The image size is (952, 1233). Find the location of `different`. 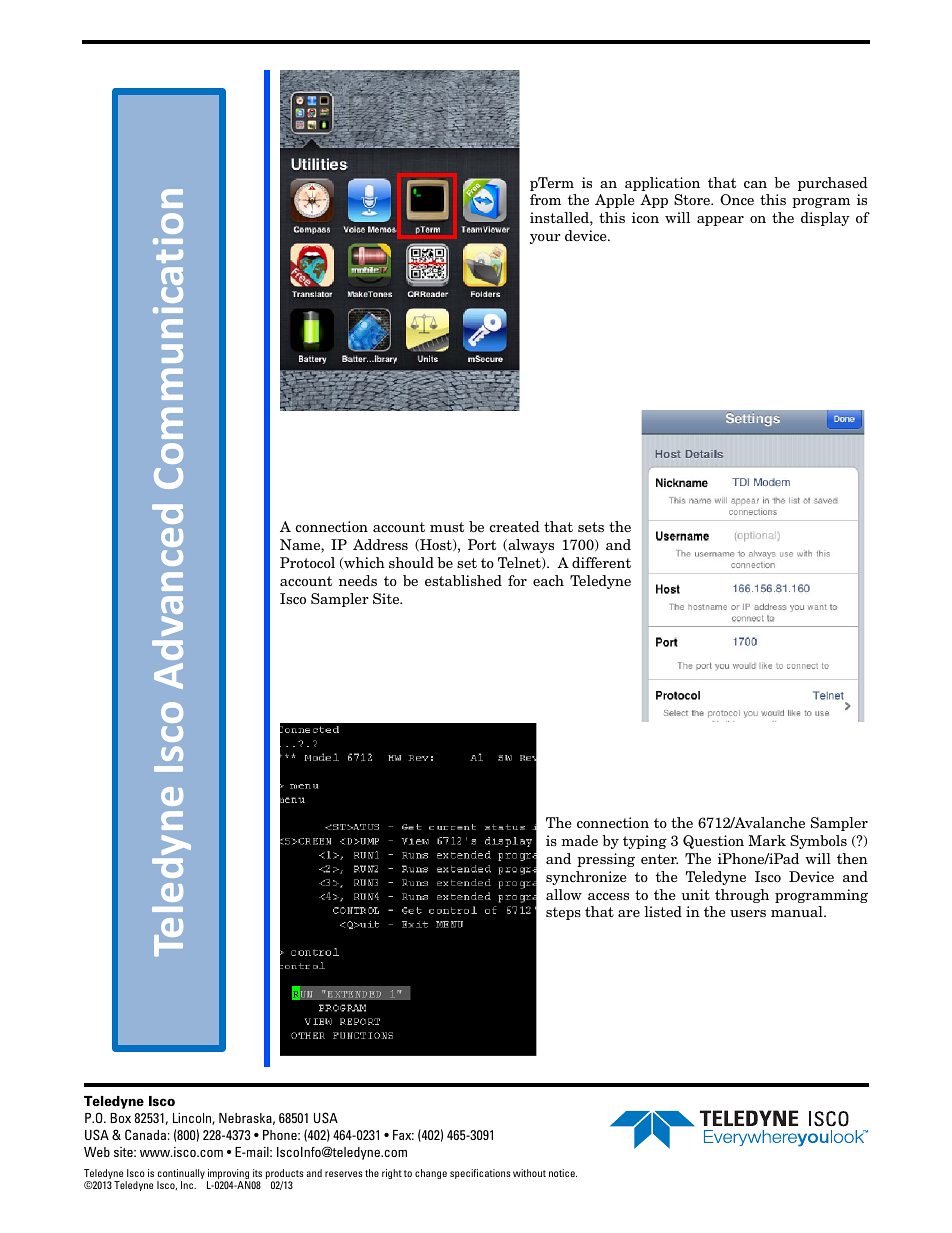

different is located at coordinates (601, 562).
